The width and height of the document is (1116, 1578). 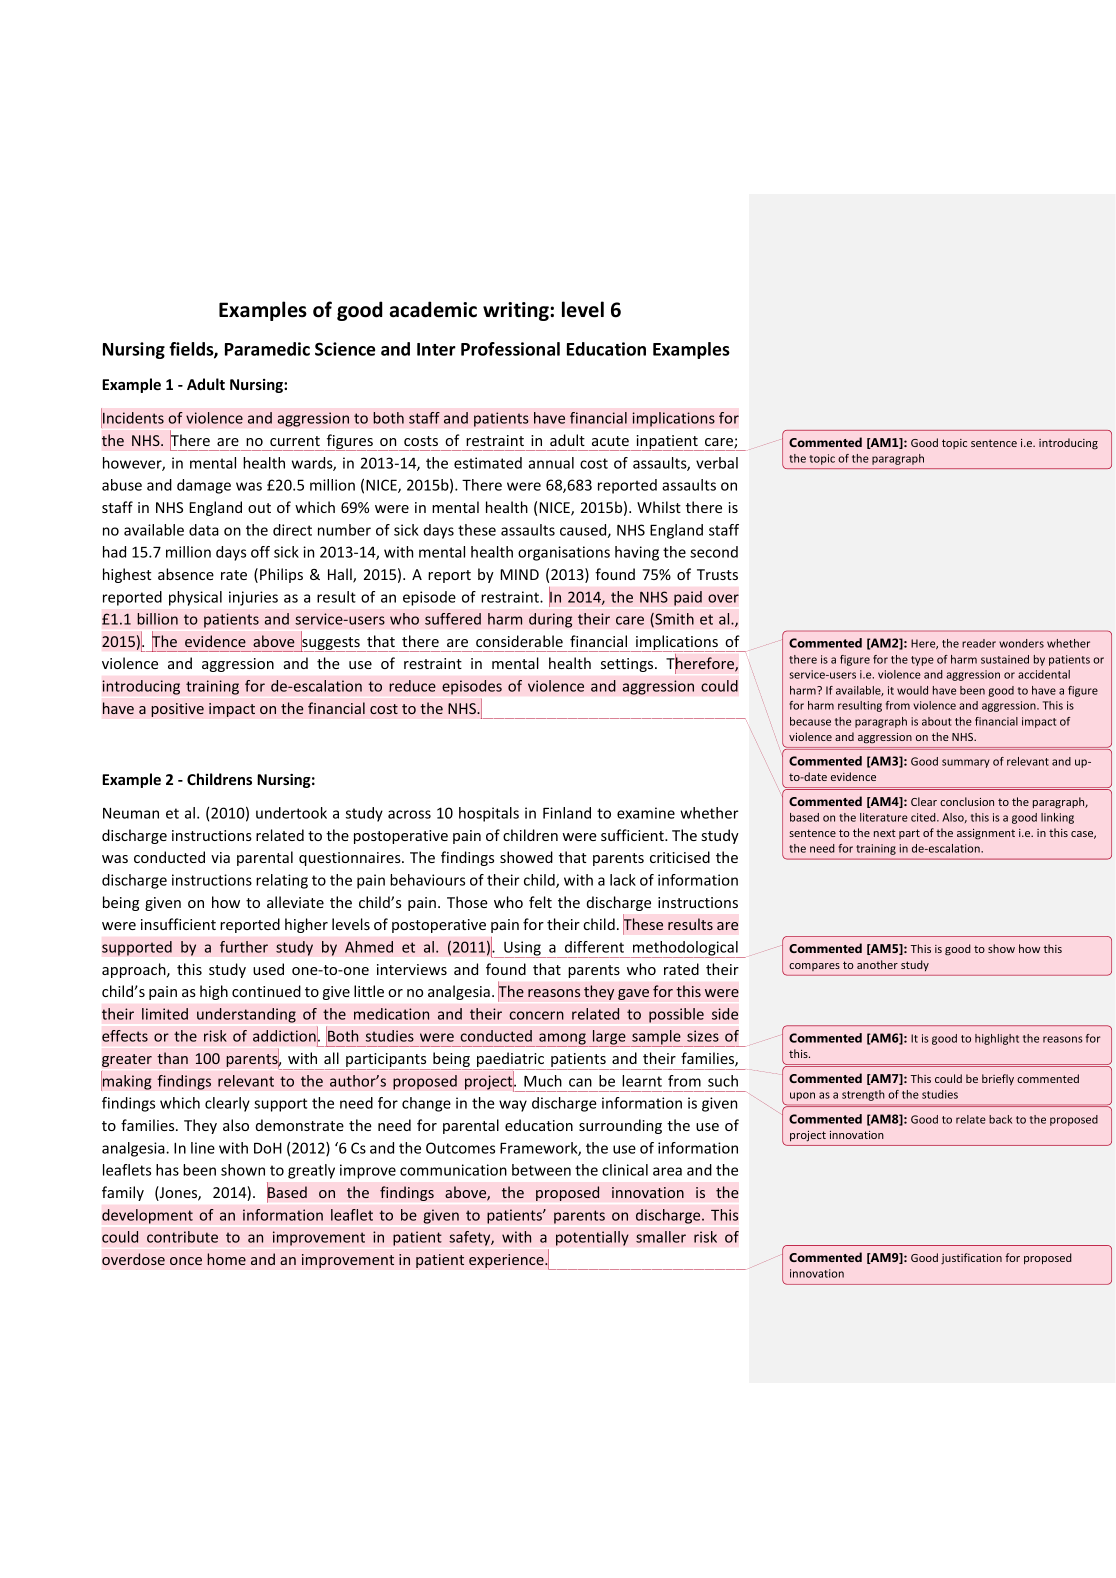 I want to click on second, so click(x=714, y=552).
